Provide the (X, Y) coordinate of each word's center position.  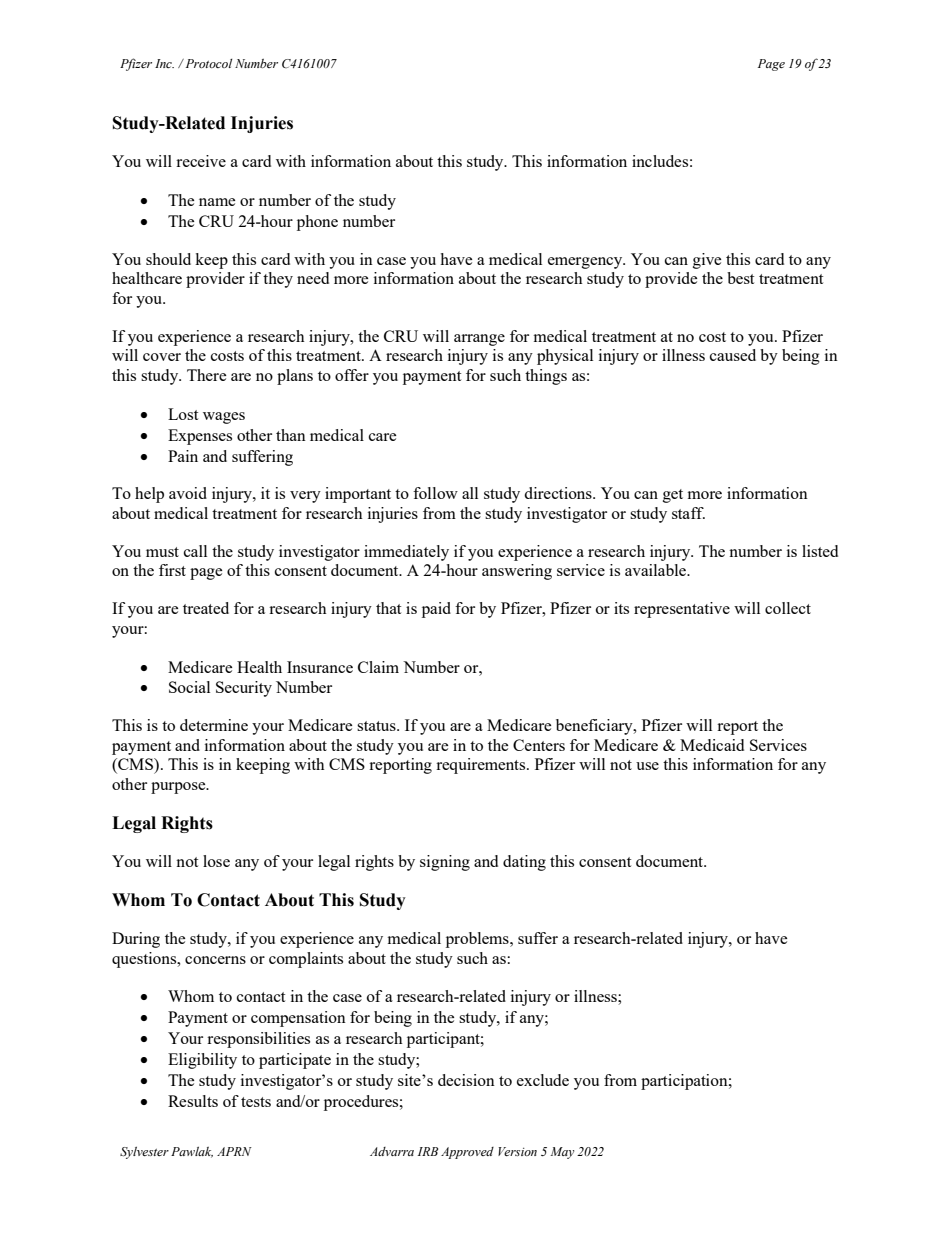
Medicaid (712, 745)
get (673, 496)
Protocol (207, 63)
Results (193, 1101)
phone (317, 223)
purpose (179, 788)
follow (435, 493)
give (707, 261)
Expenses (200, 437)
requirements (482, 766)
